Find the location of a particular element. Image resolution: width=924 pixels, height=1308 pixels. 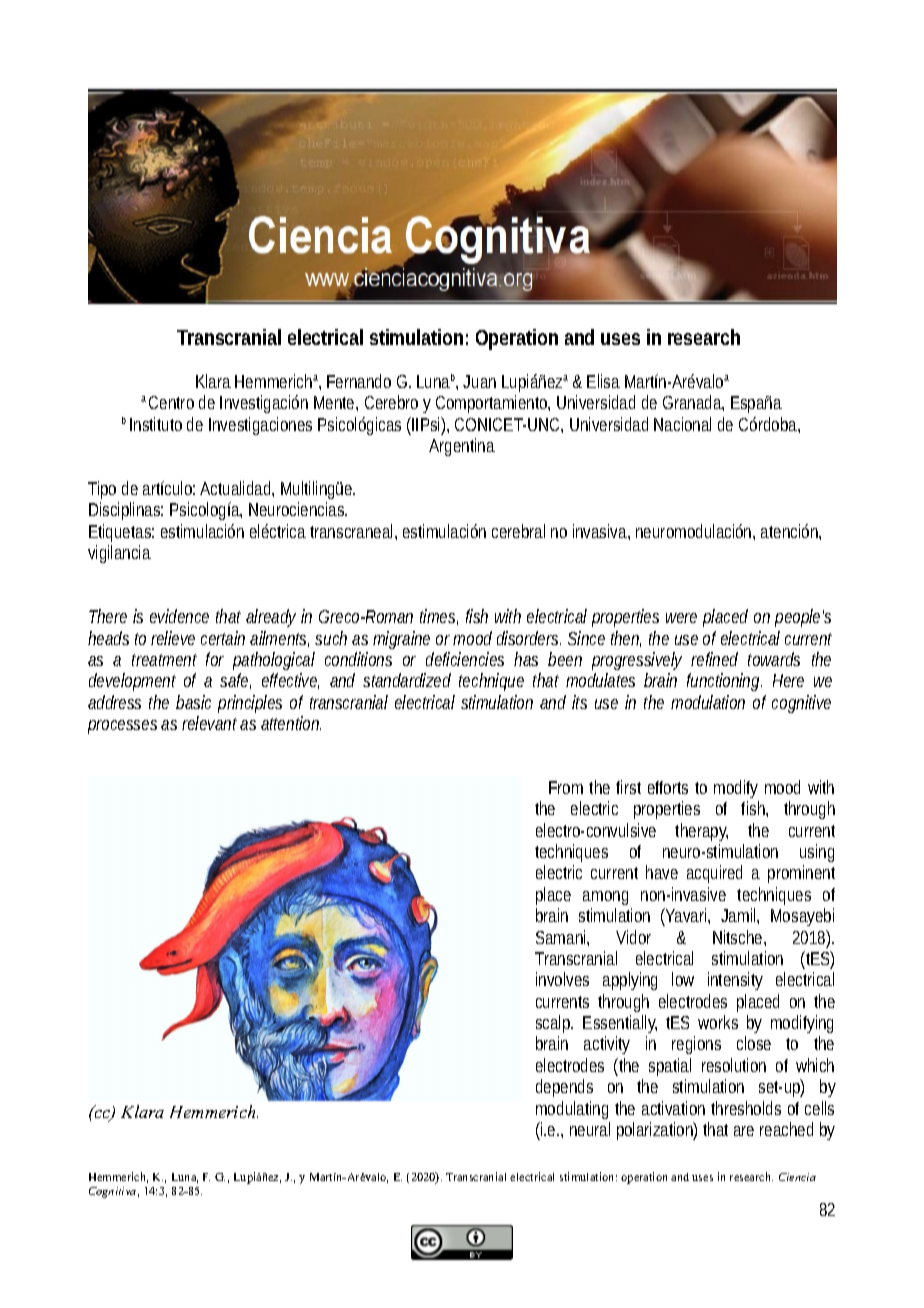

Juan is located at coordinates (479, 381).
